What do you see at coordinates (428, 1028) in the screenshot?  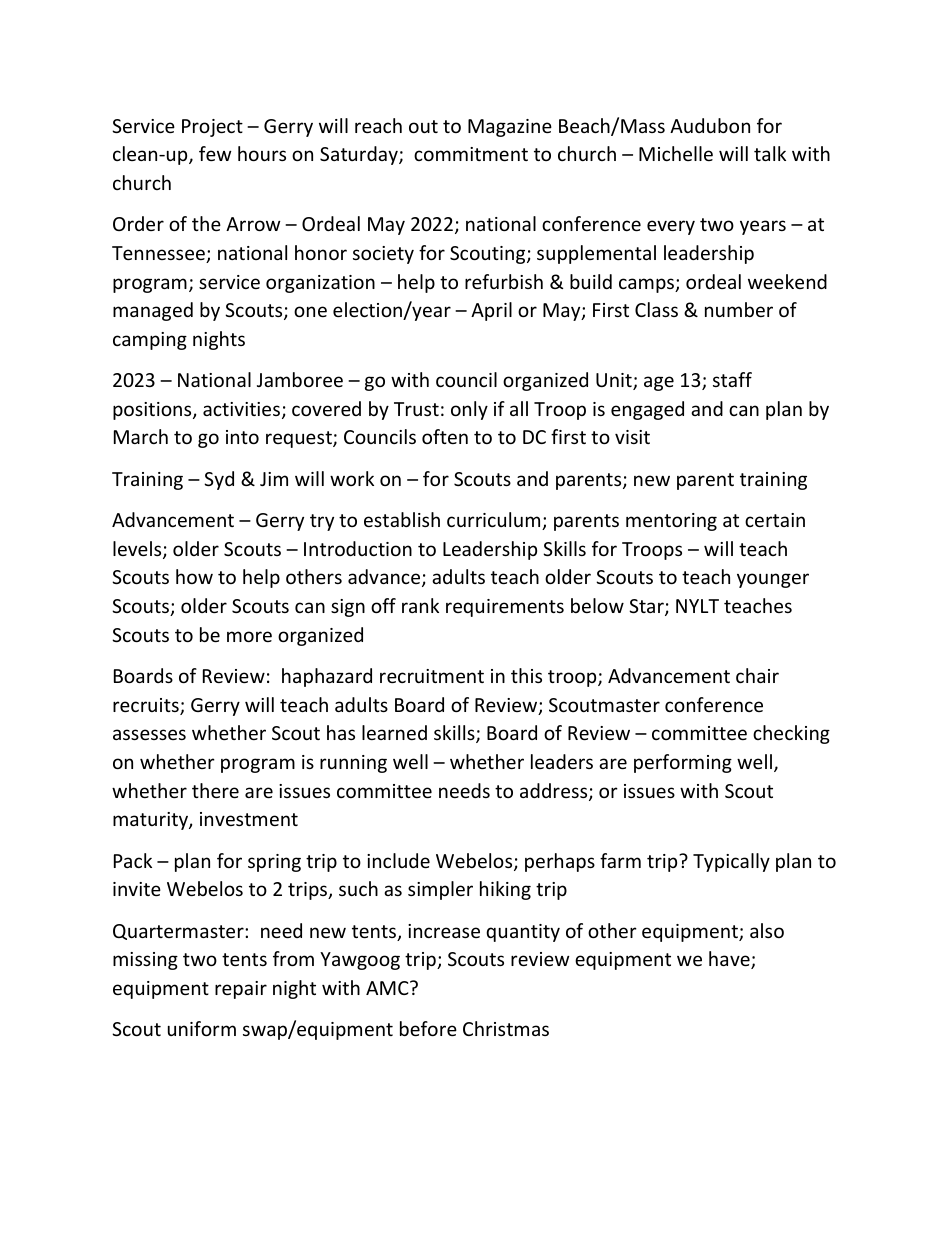 I see `before` at bounding box center [428, 1028].
